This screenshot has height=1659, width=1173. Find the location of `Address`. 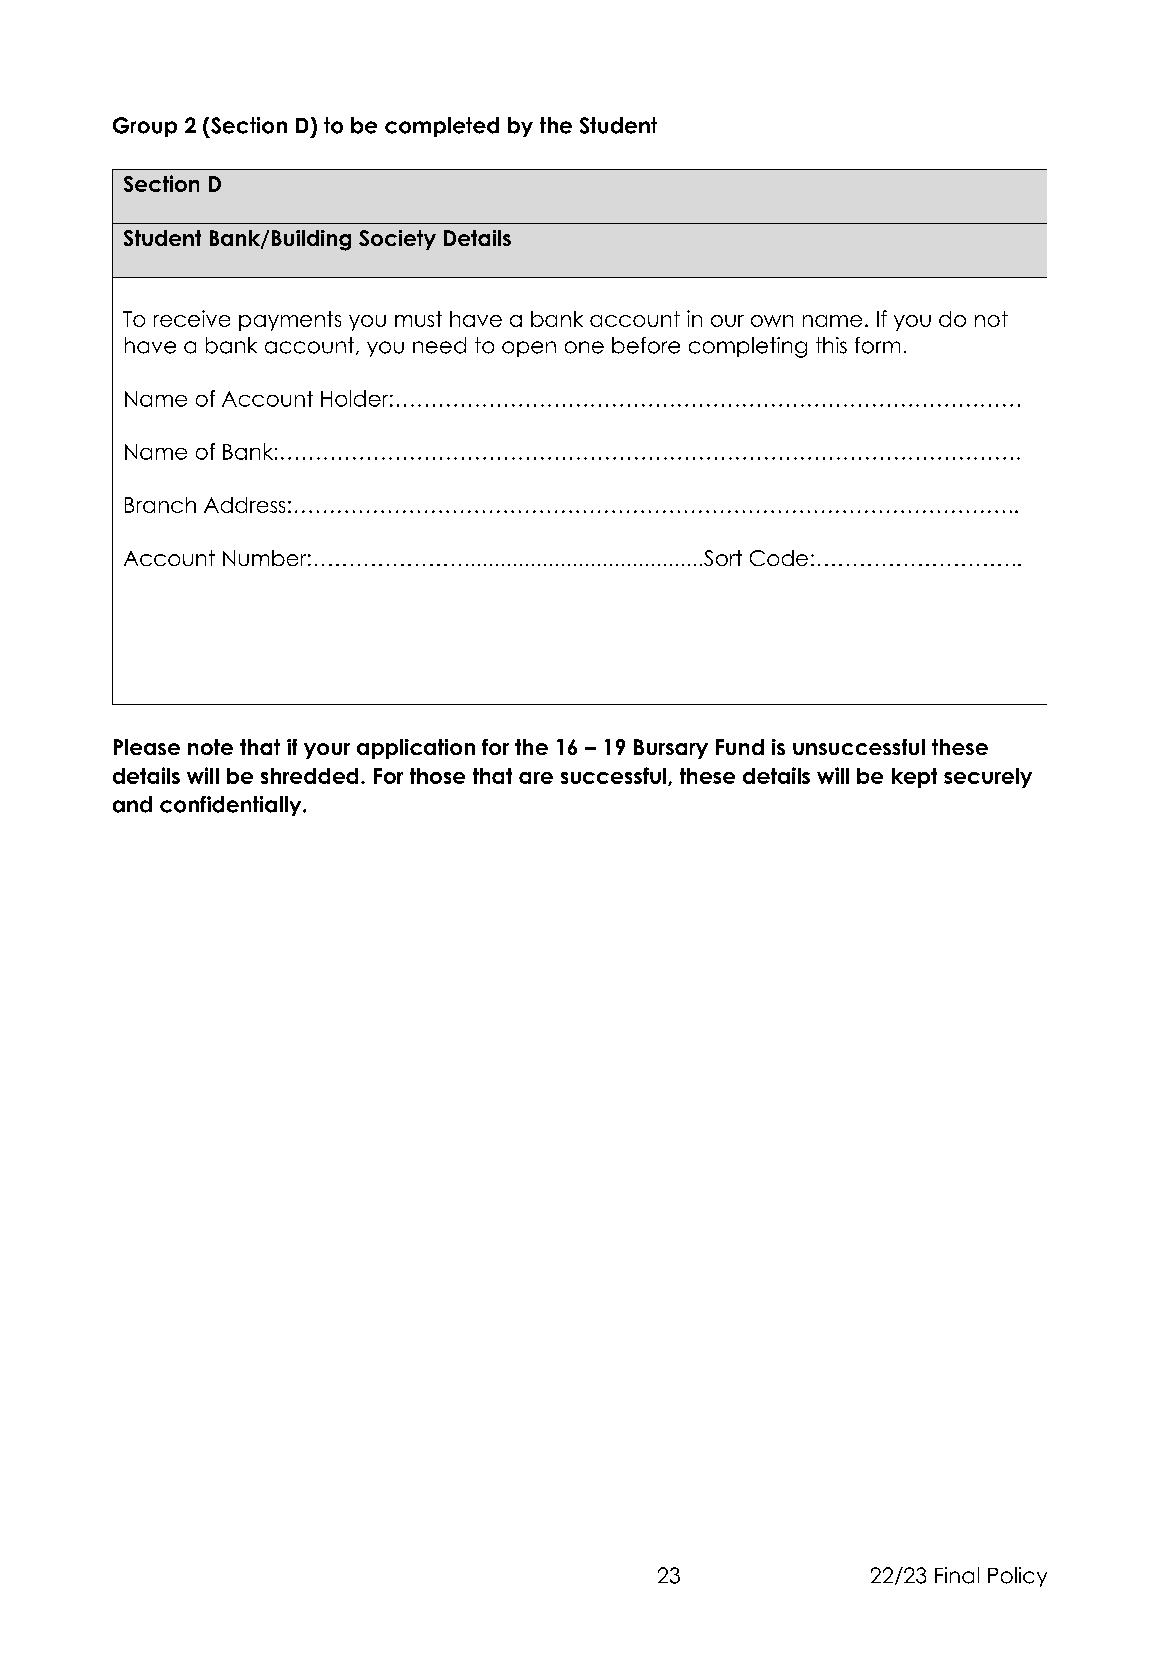

Address is located at coordinates (244, 505).
